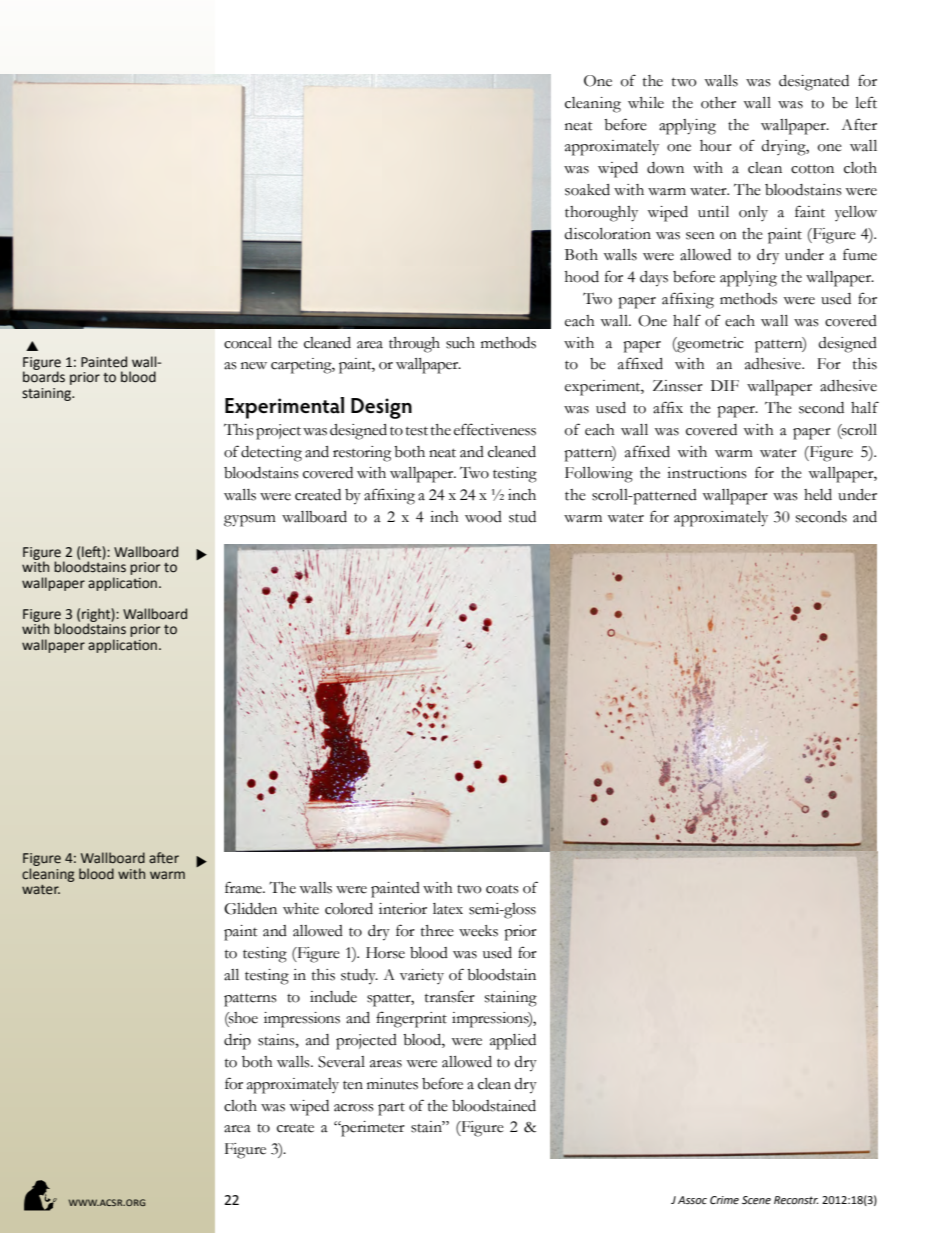 Image resolution: width=952 pixels, height=1233 pixels. I want to click on cotton, so click(812, 169).
